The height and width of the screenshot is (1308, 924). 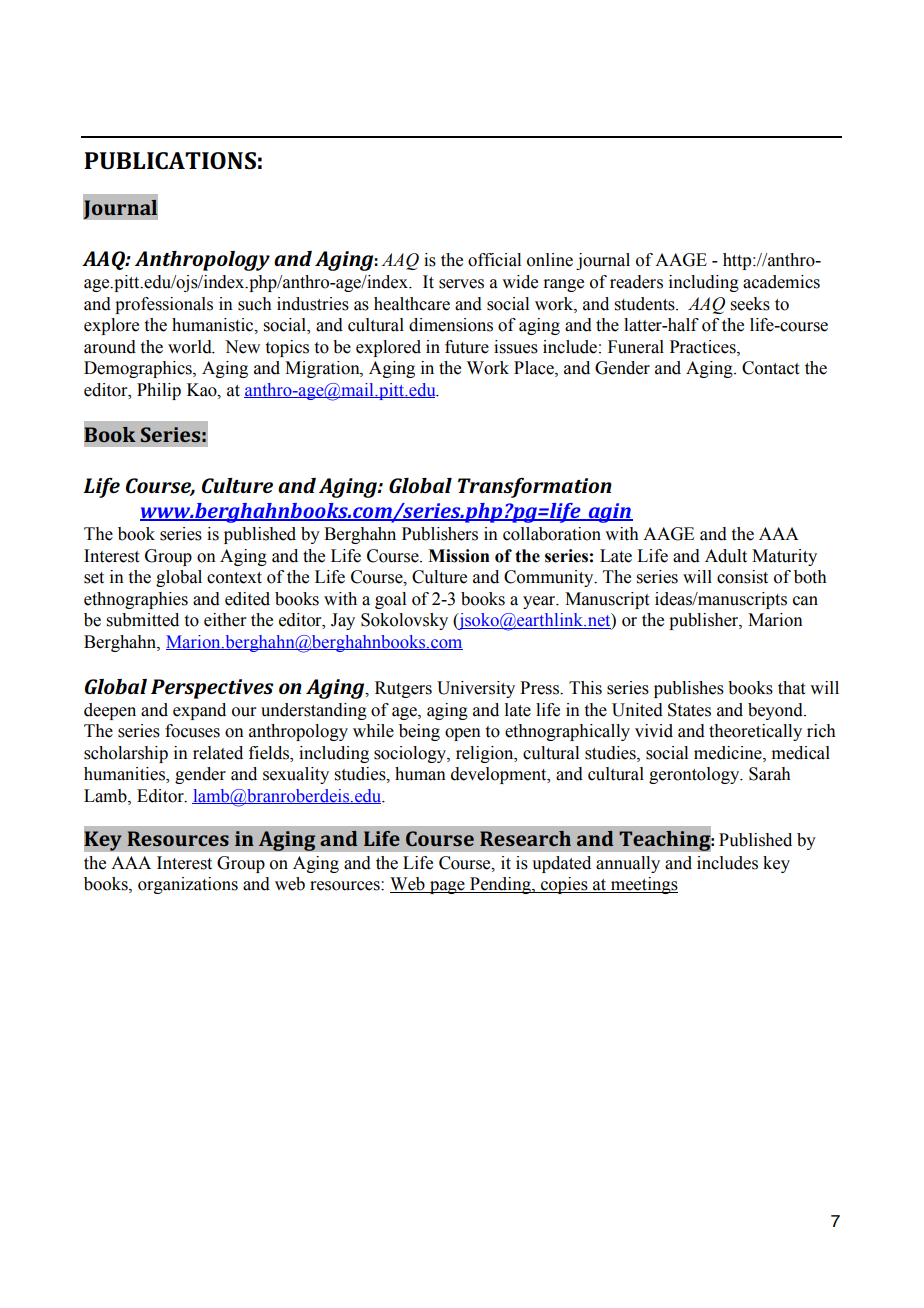 I want to click on organizations, so click(x=188, y=885).
